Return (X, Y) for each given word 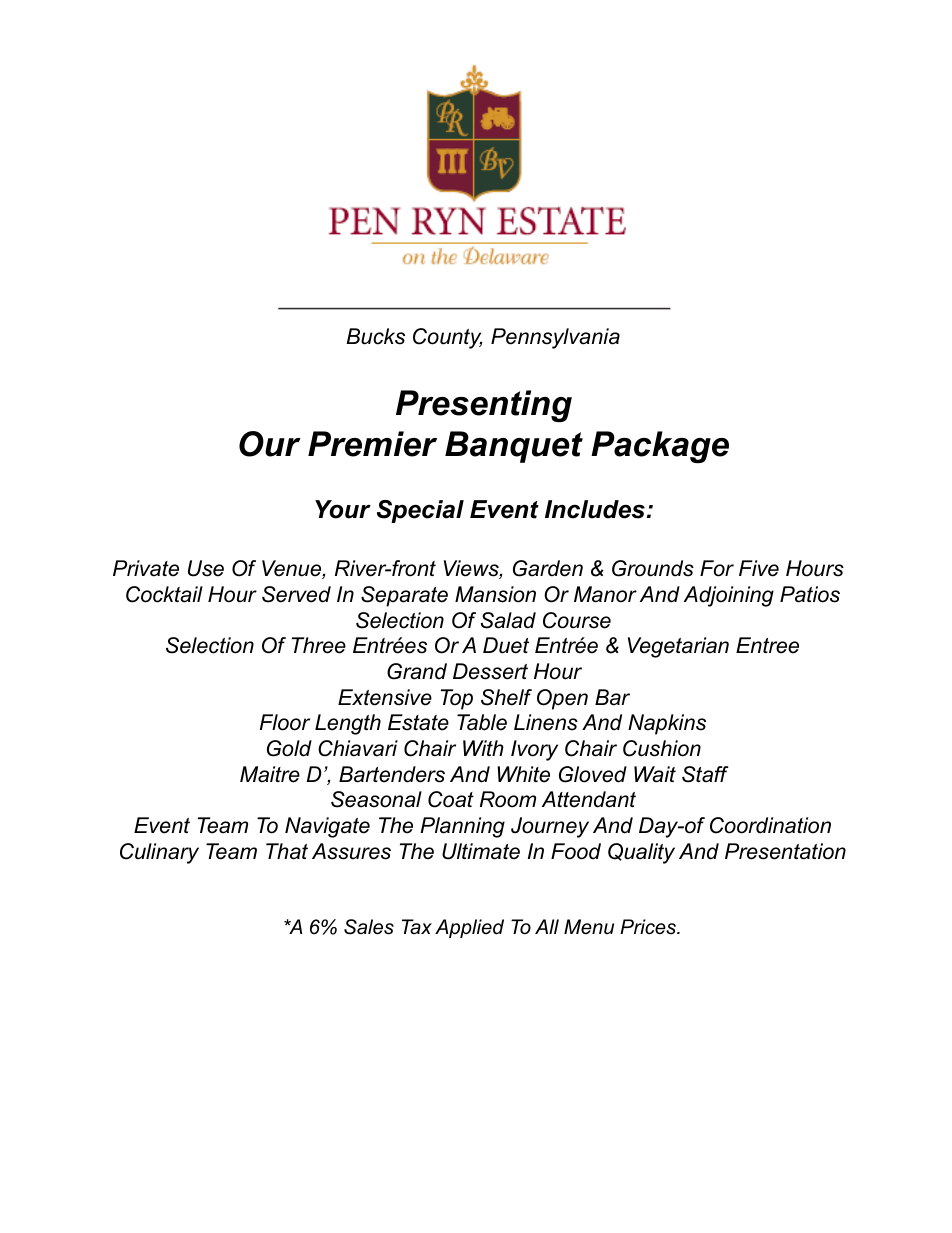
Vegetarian (678, 647)
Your (343, 509)
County (447, 338)
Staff (705, 774)
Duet (506, 645)
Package (660, 447)
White (523, 774)
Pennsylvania (555, 338)
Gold (289, 748)
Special (420, 511)
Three (319, 645)
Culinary (159, 853)
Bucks (375, 336)
